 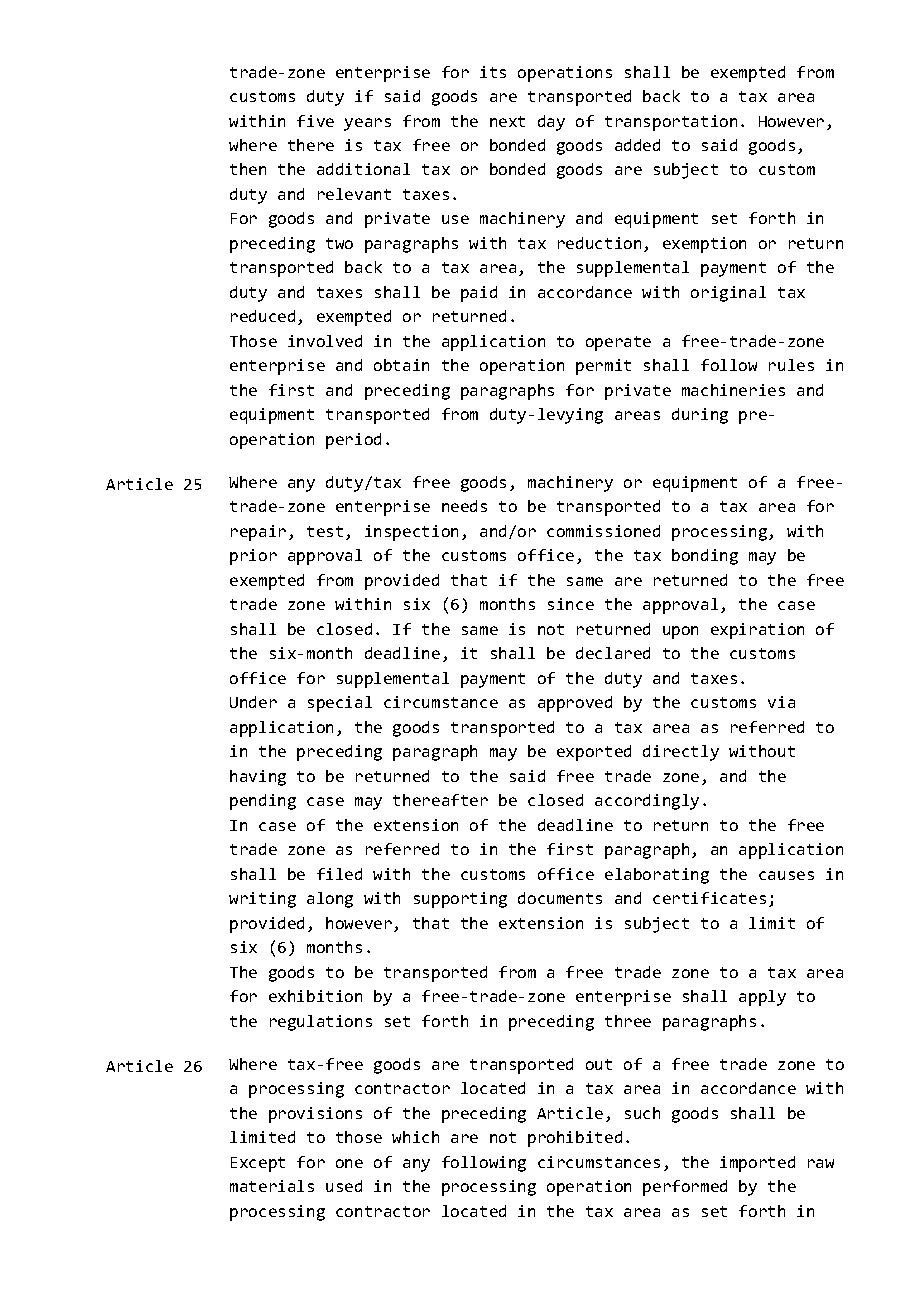 I want to click on bonding, so click(x=705, y=557).
